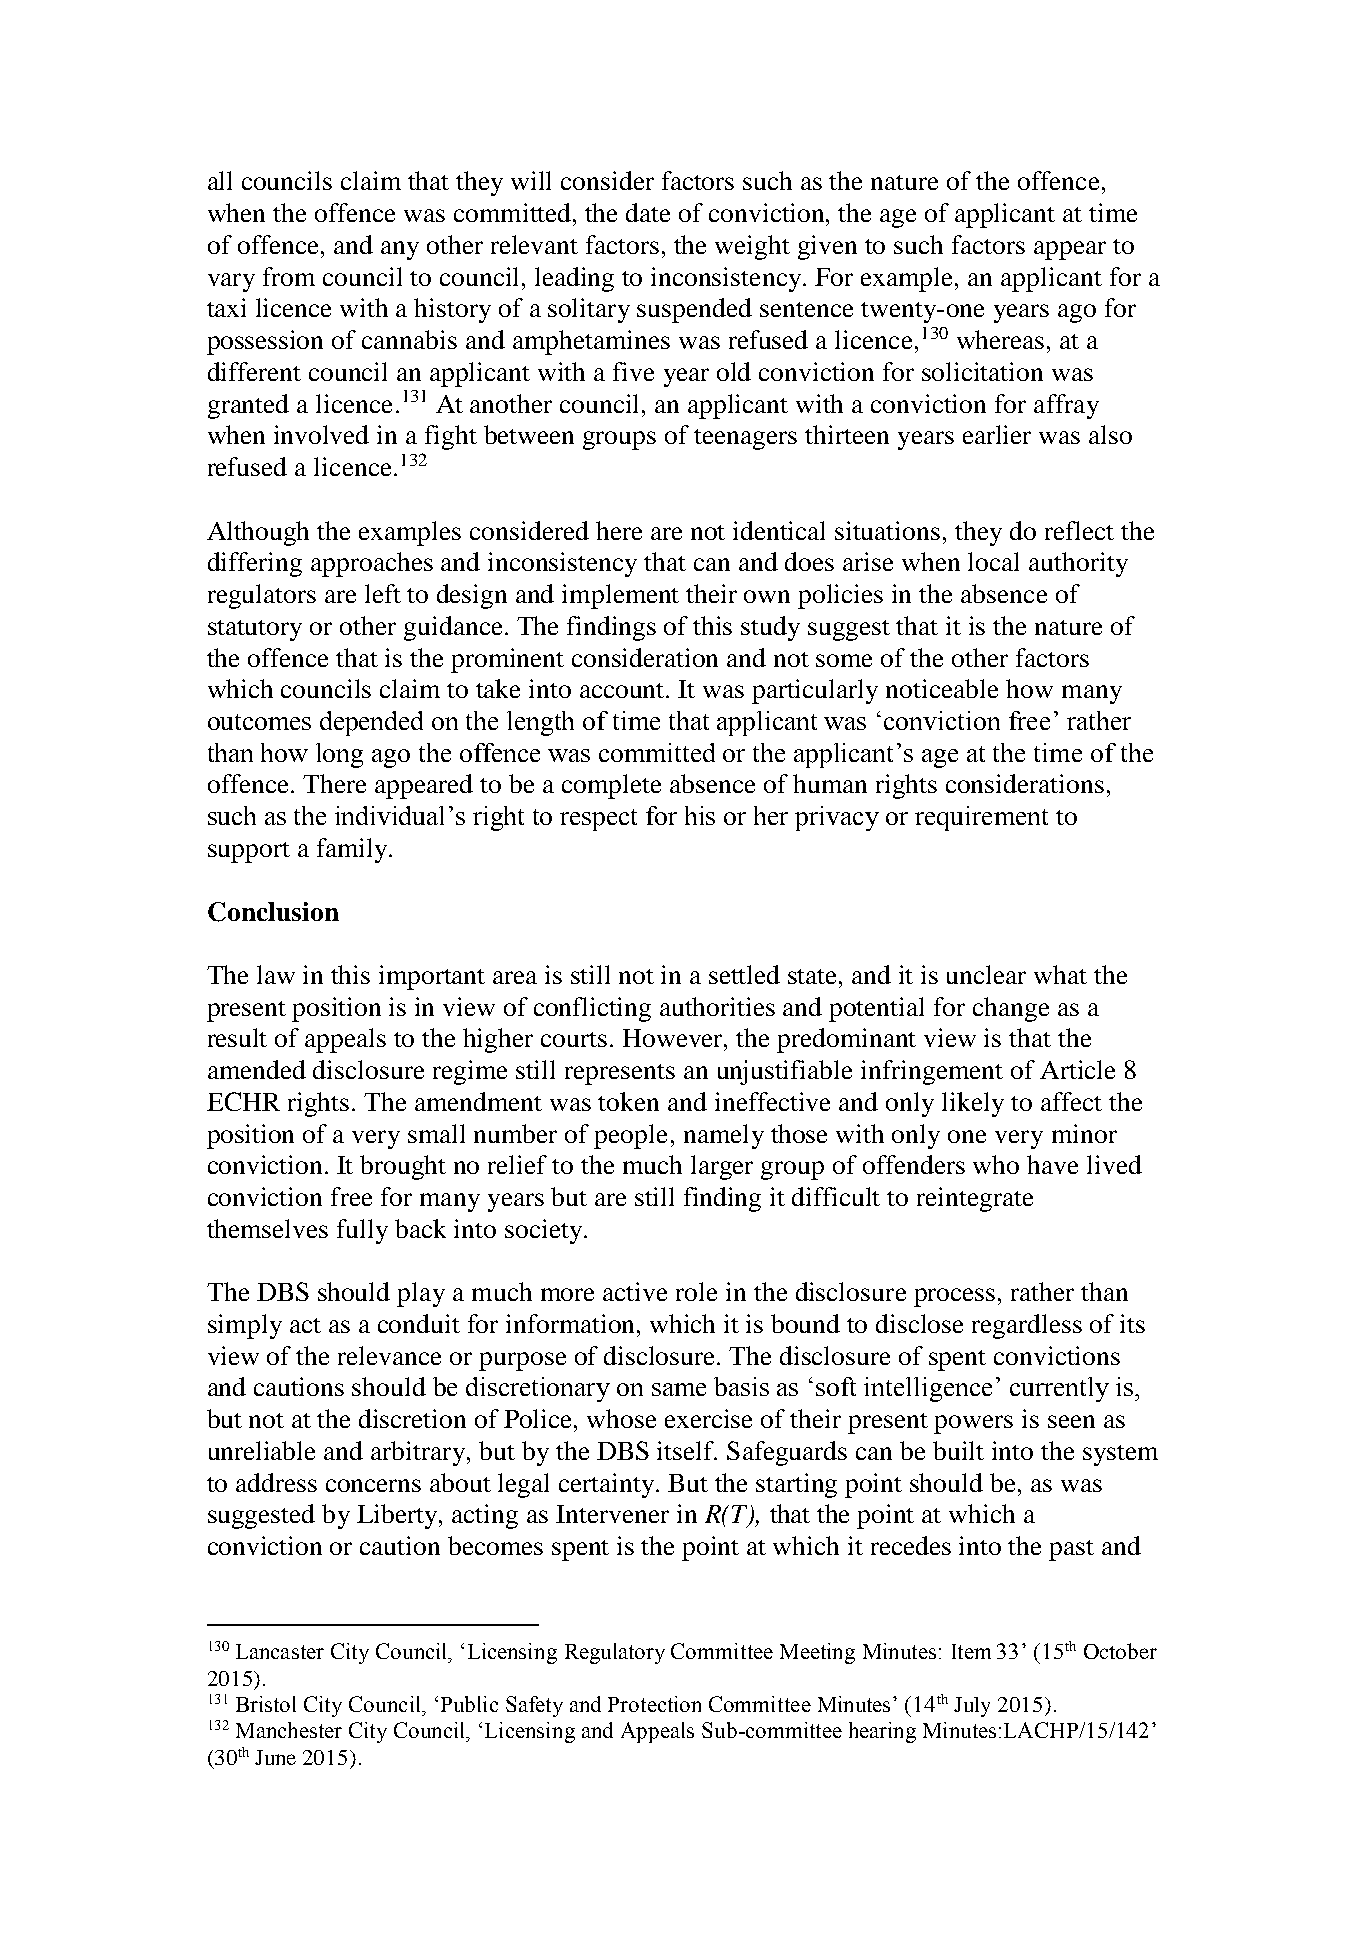 Image resolution: width=1369 pixels, height=1936 pixels. Describe the element at coordinates (982, 371) in the page. I see `solicitation` at that location.
